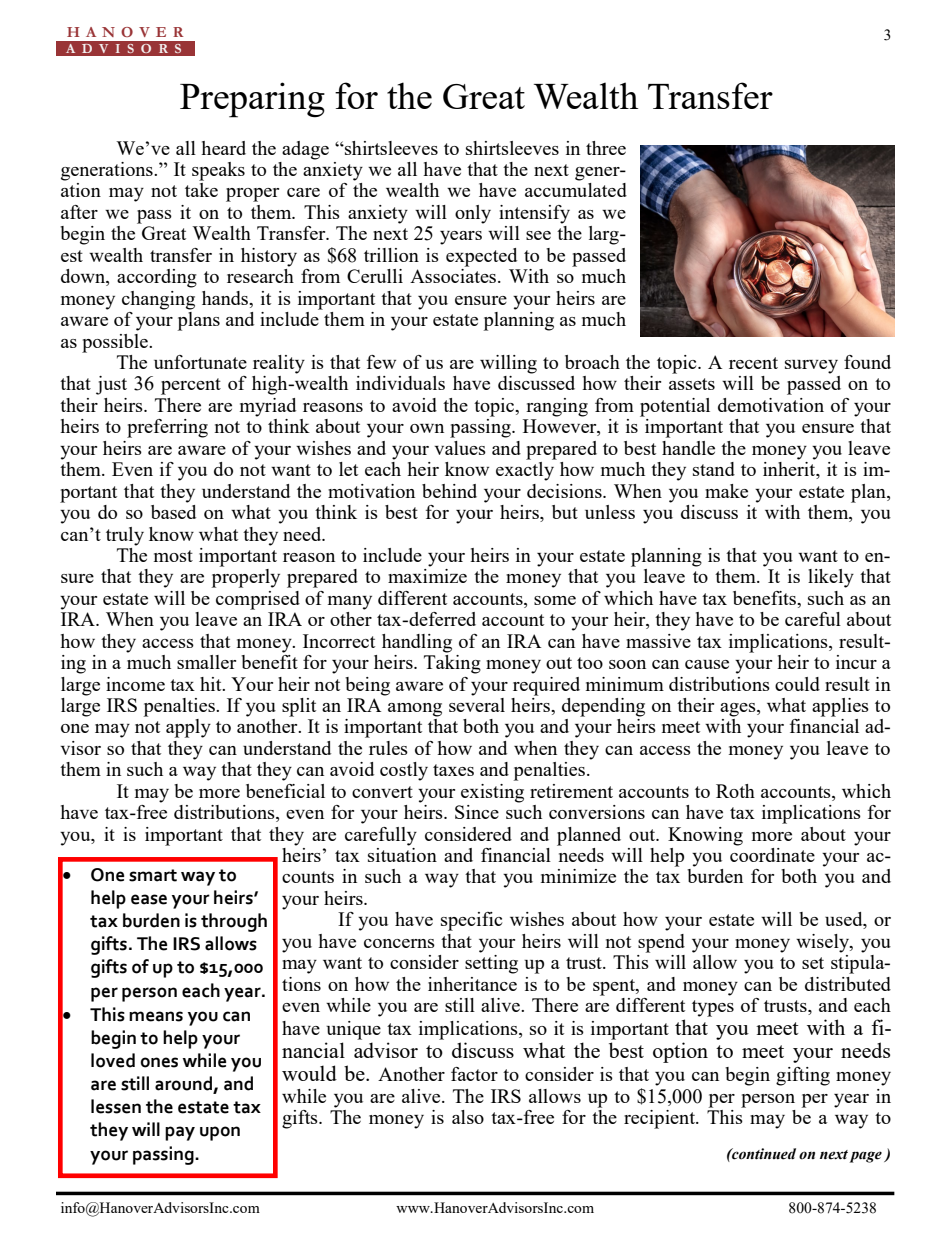 The height and width of the screenshot is (1233, 952). I want to click on pay, so click(180, 1133).
